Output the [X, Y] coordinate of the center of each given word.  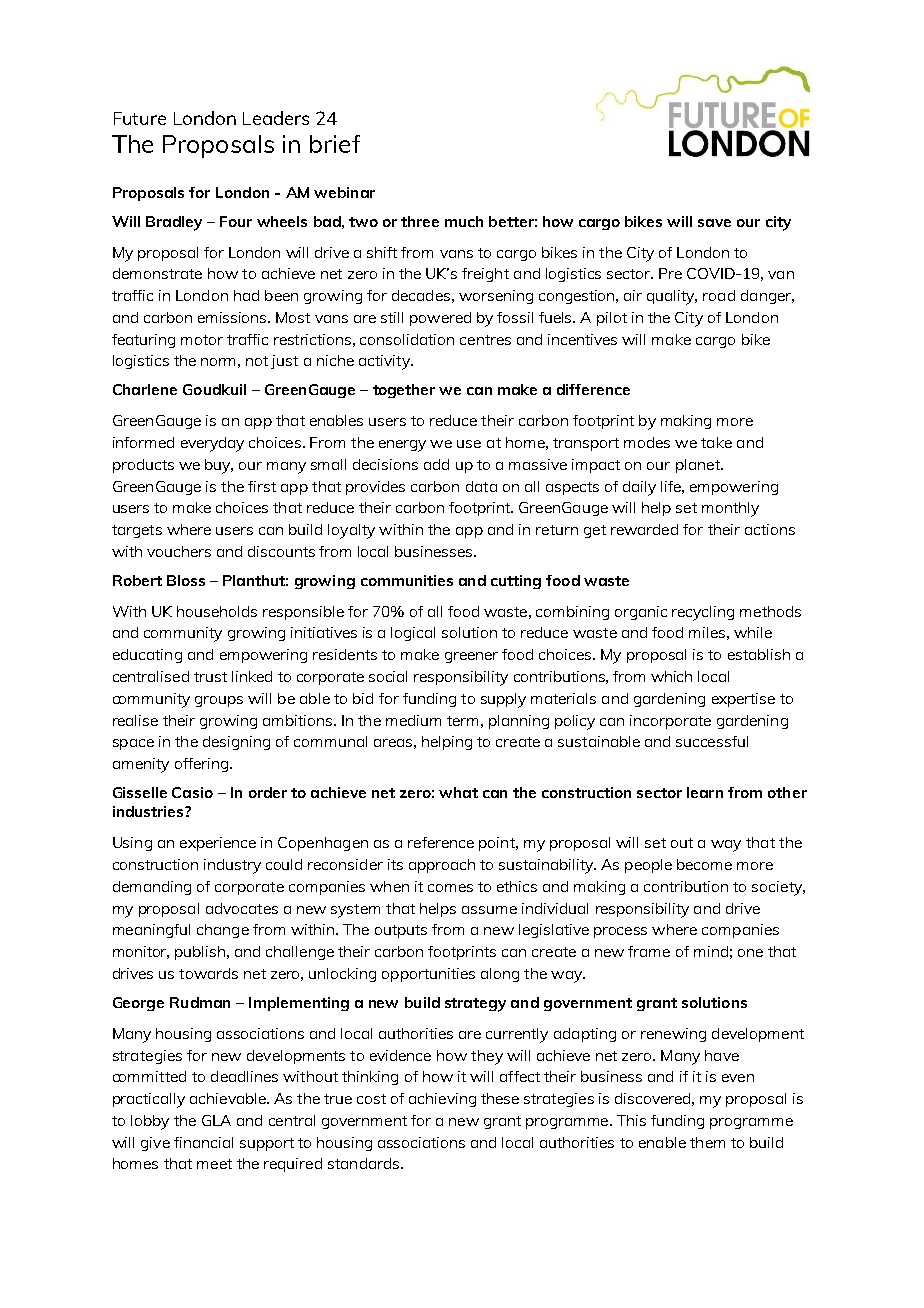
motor [202, 340]
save [714, 223]
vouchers [179, 551]
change [223, 931]
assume [489, 910]
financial [203, 1142]
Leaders [276, 118]
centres [485, 340]
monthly [730, 509]
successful [712, 741]
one [750, 953]
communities [407, 580]
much [464, 221]
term [462, 721]
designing [236, 743]
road [719, 295]
